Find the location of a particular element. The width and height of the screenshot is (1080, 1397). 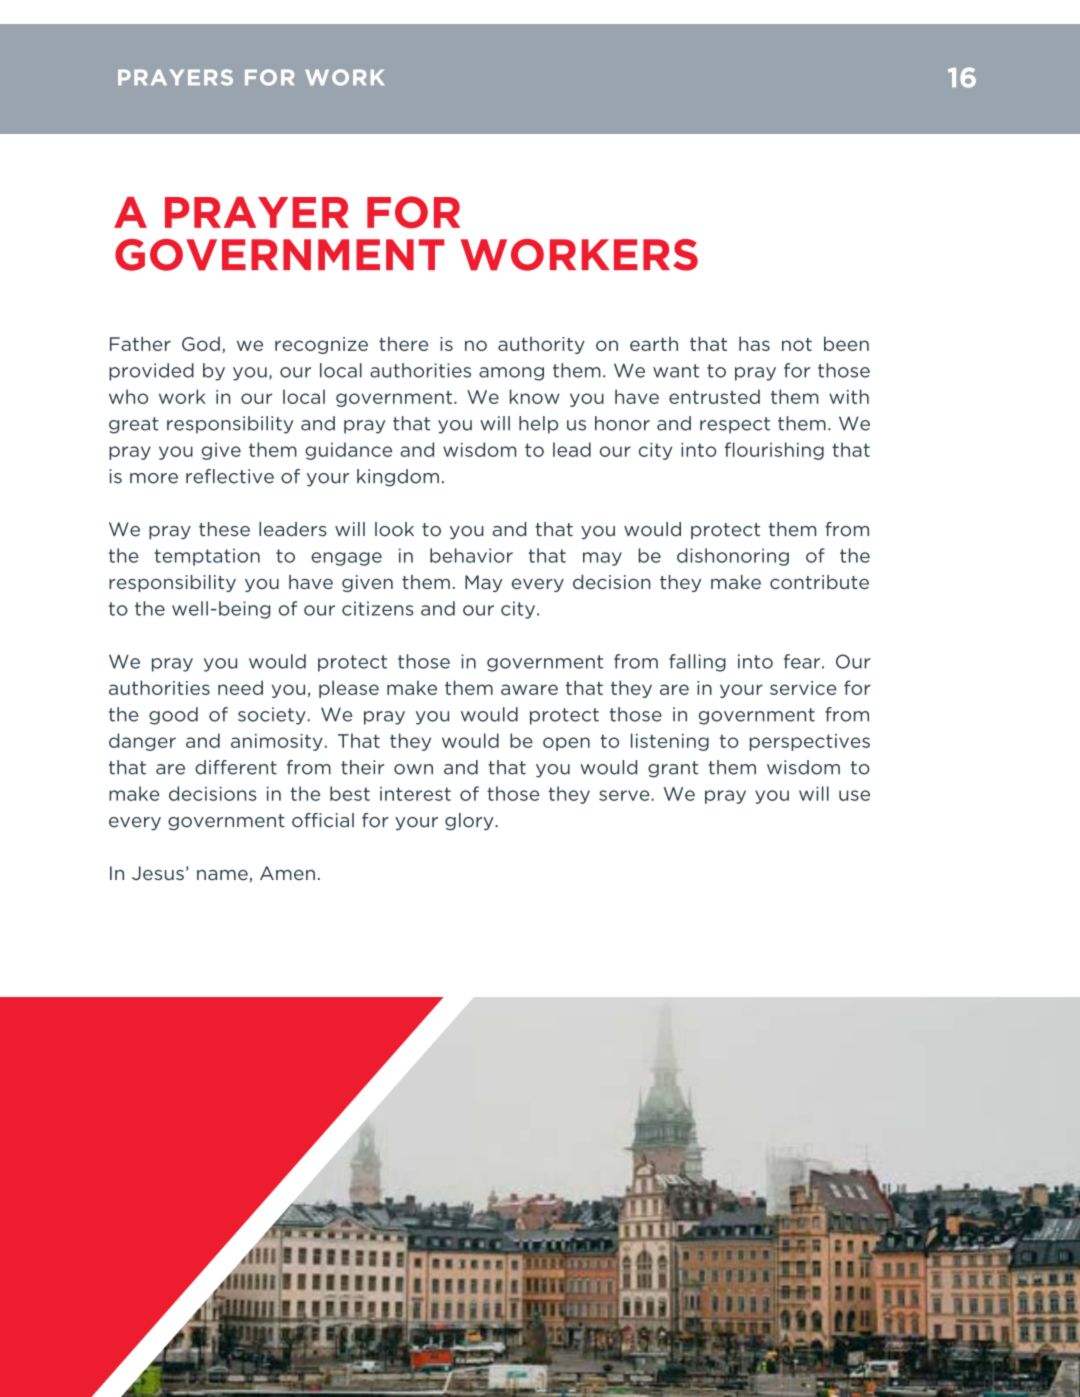

help is located at coordinates (538, 425).
